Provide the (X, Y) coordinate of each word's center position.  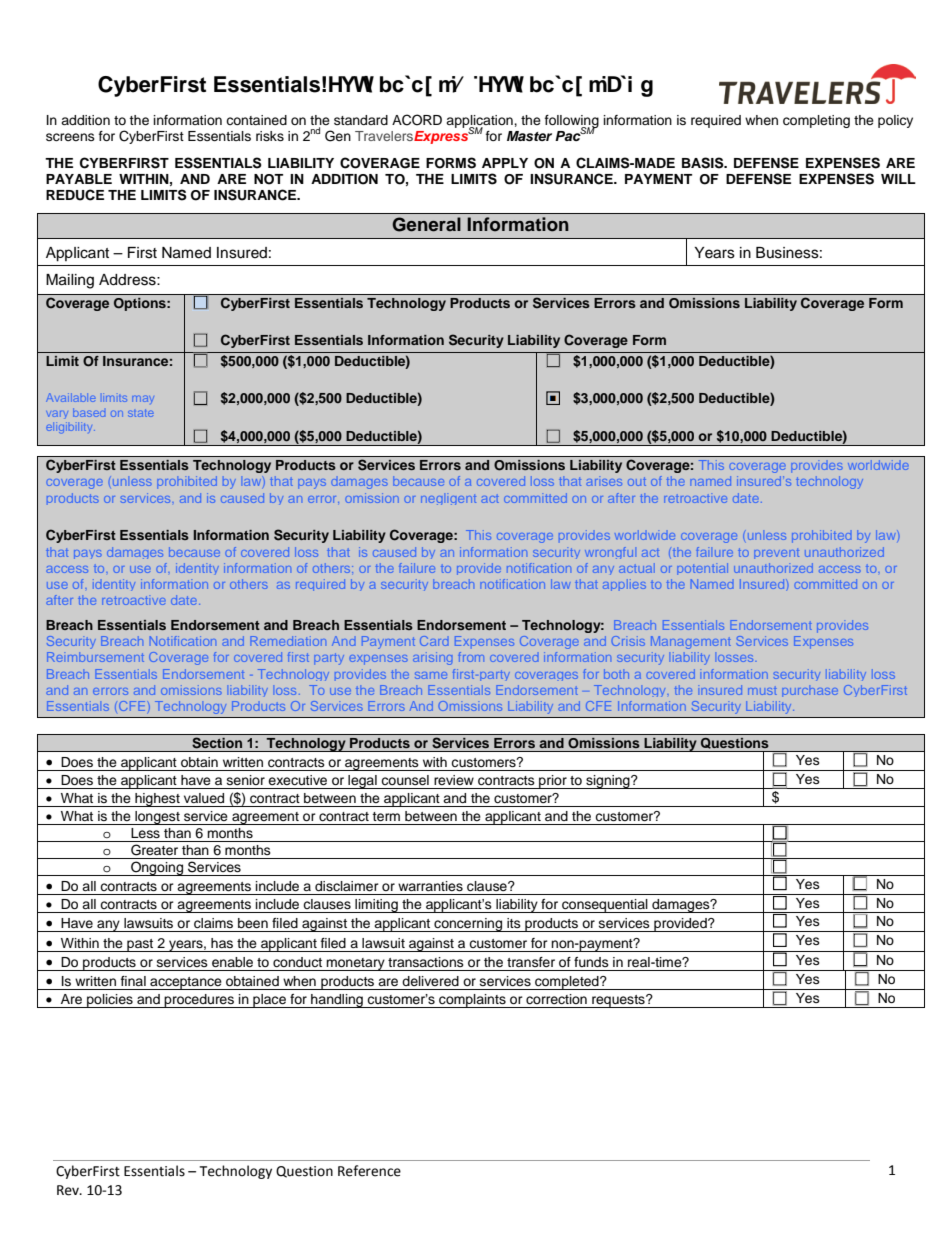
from (471, 657)
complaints (472, 1001)
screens (70, 137)
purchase (810, 691)
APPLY (505, 163)
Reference (369, 1171)
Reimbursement (95, 657)
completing (816, 121)
